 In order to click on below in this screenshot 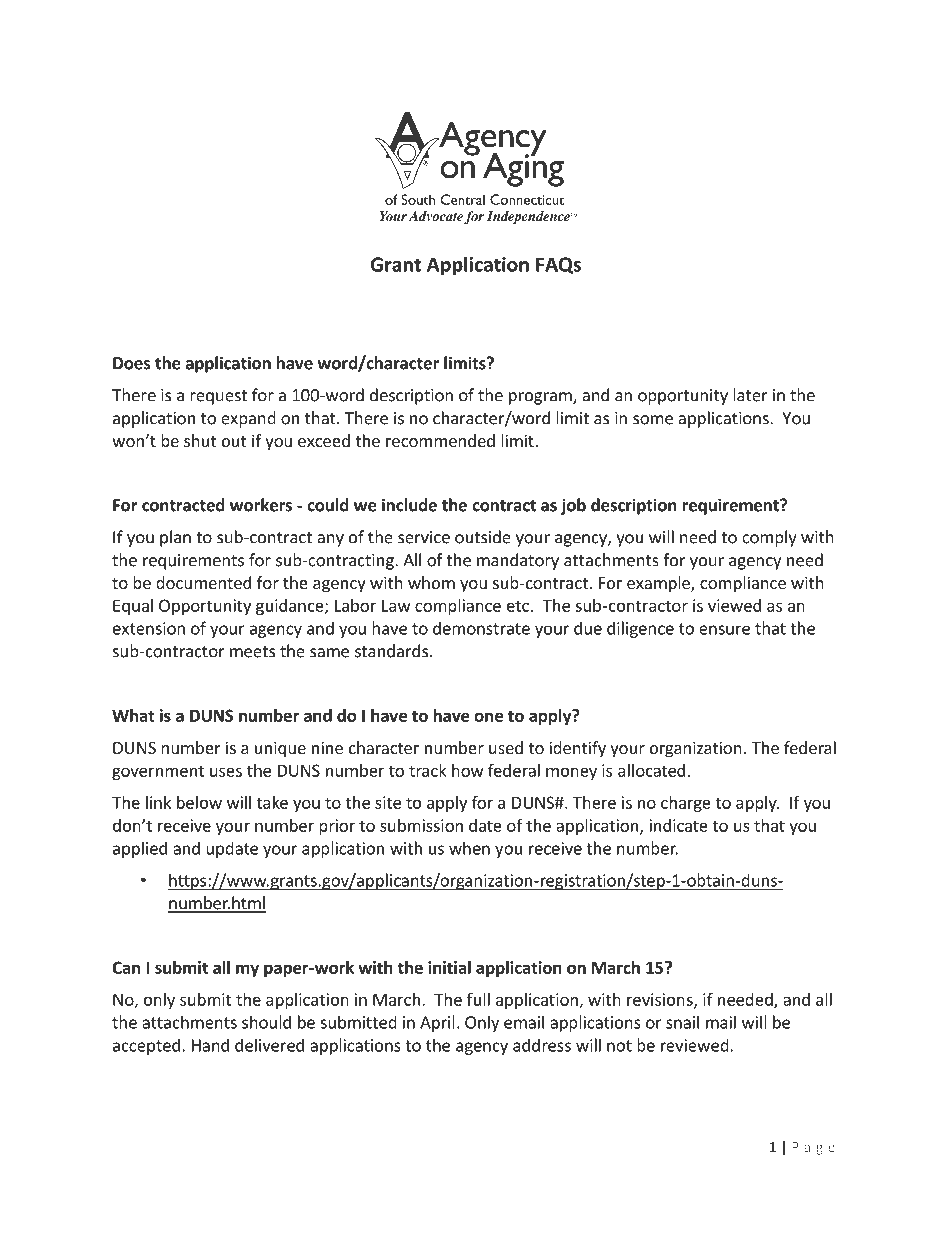, I will do `click(199, 802)`.
